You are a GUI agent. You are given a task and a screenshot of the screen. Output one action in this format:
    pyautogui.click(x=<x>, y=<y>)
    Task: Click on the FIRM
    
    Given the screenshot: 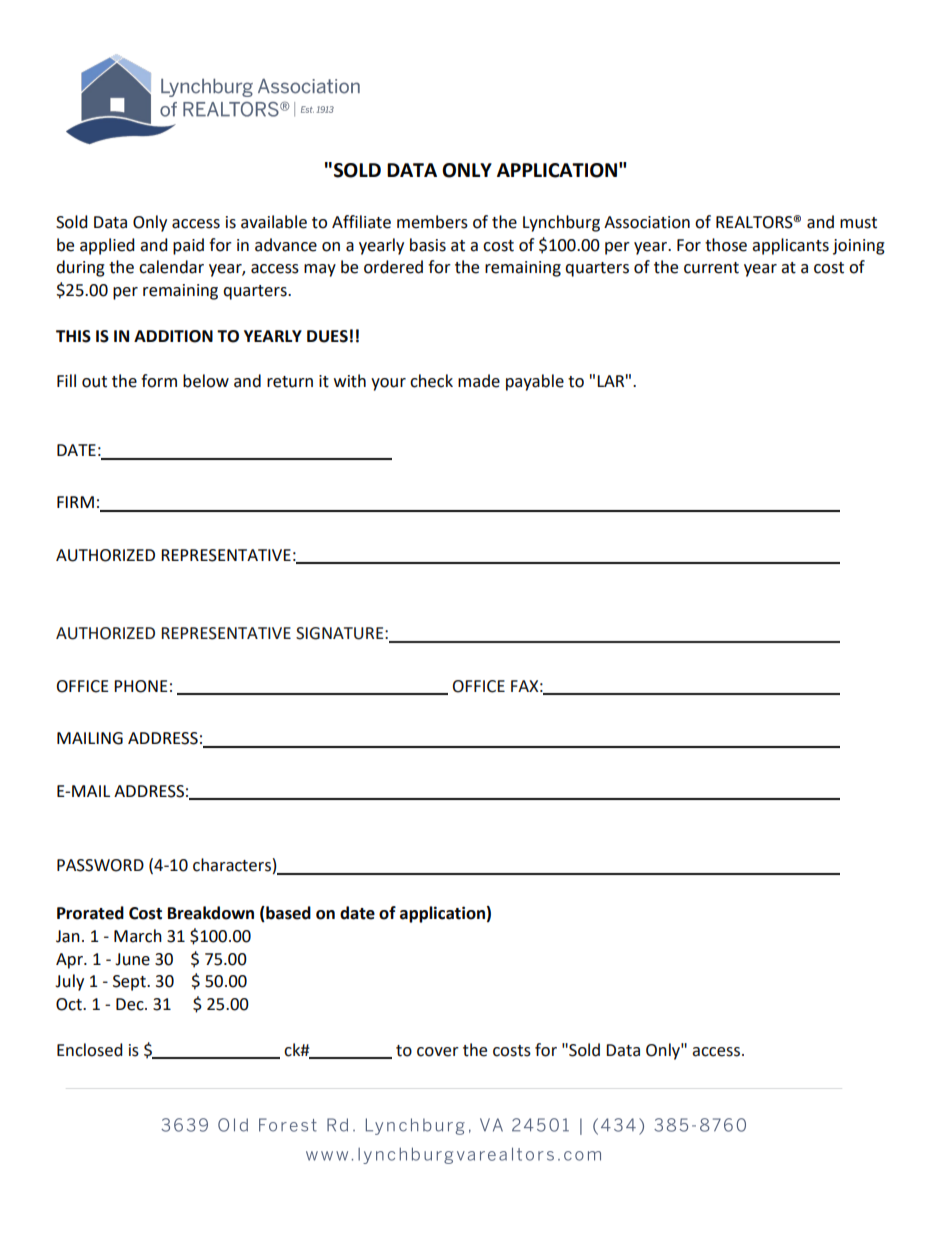 What is the action you would take?
    pyautogui.click(x=75, y=502)
